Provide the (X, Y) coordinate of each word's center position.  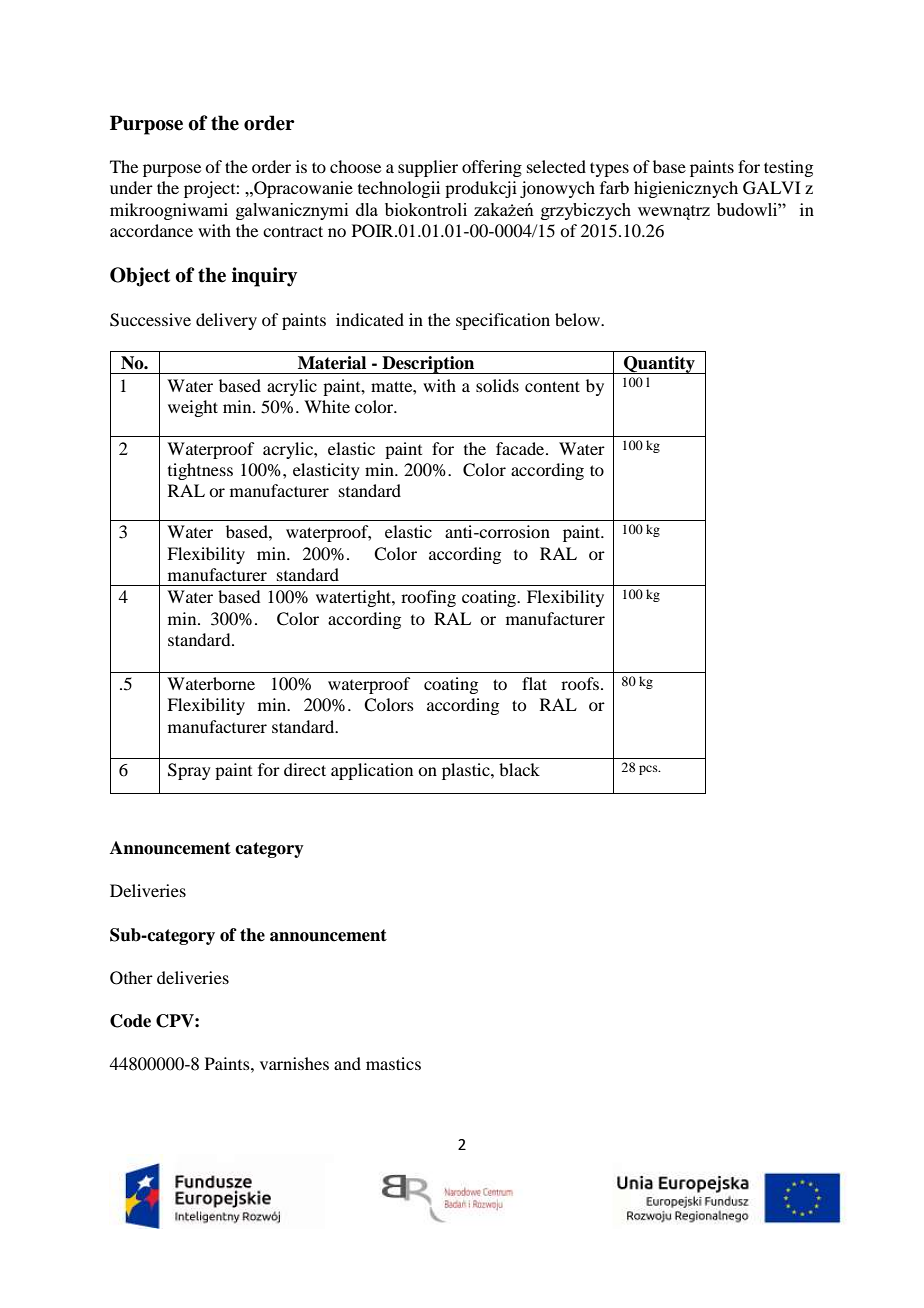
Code (130, 1021)
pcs (649, 770)
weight (193, 408)
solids (497, 385)
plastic (467, 771)
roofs (580, 683)
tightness (200, 471)
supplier (428, 168)
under (131, 187)
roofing (428, 598)
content (552, 386)
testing (788, 168)
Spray (189, 771)
